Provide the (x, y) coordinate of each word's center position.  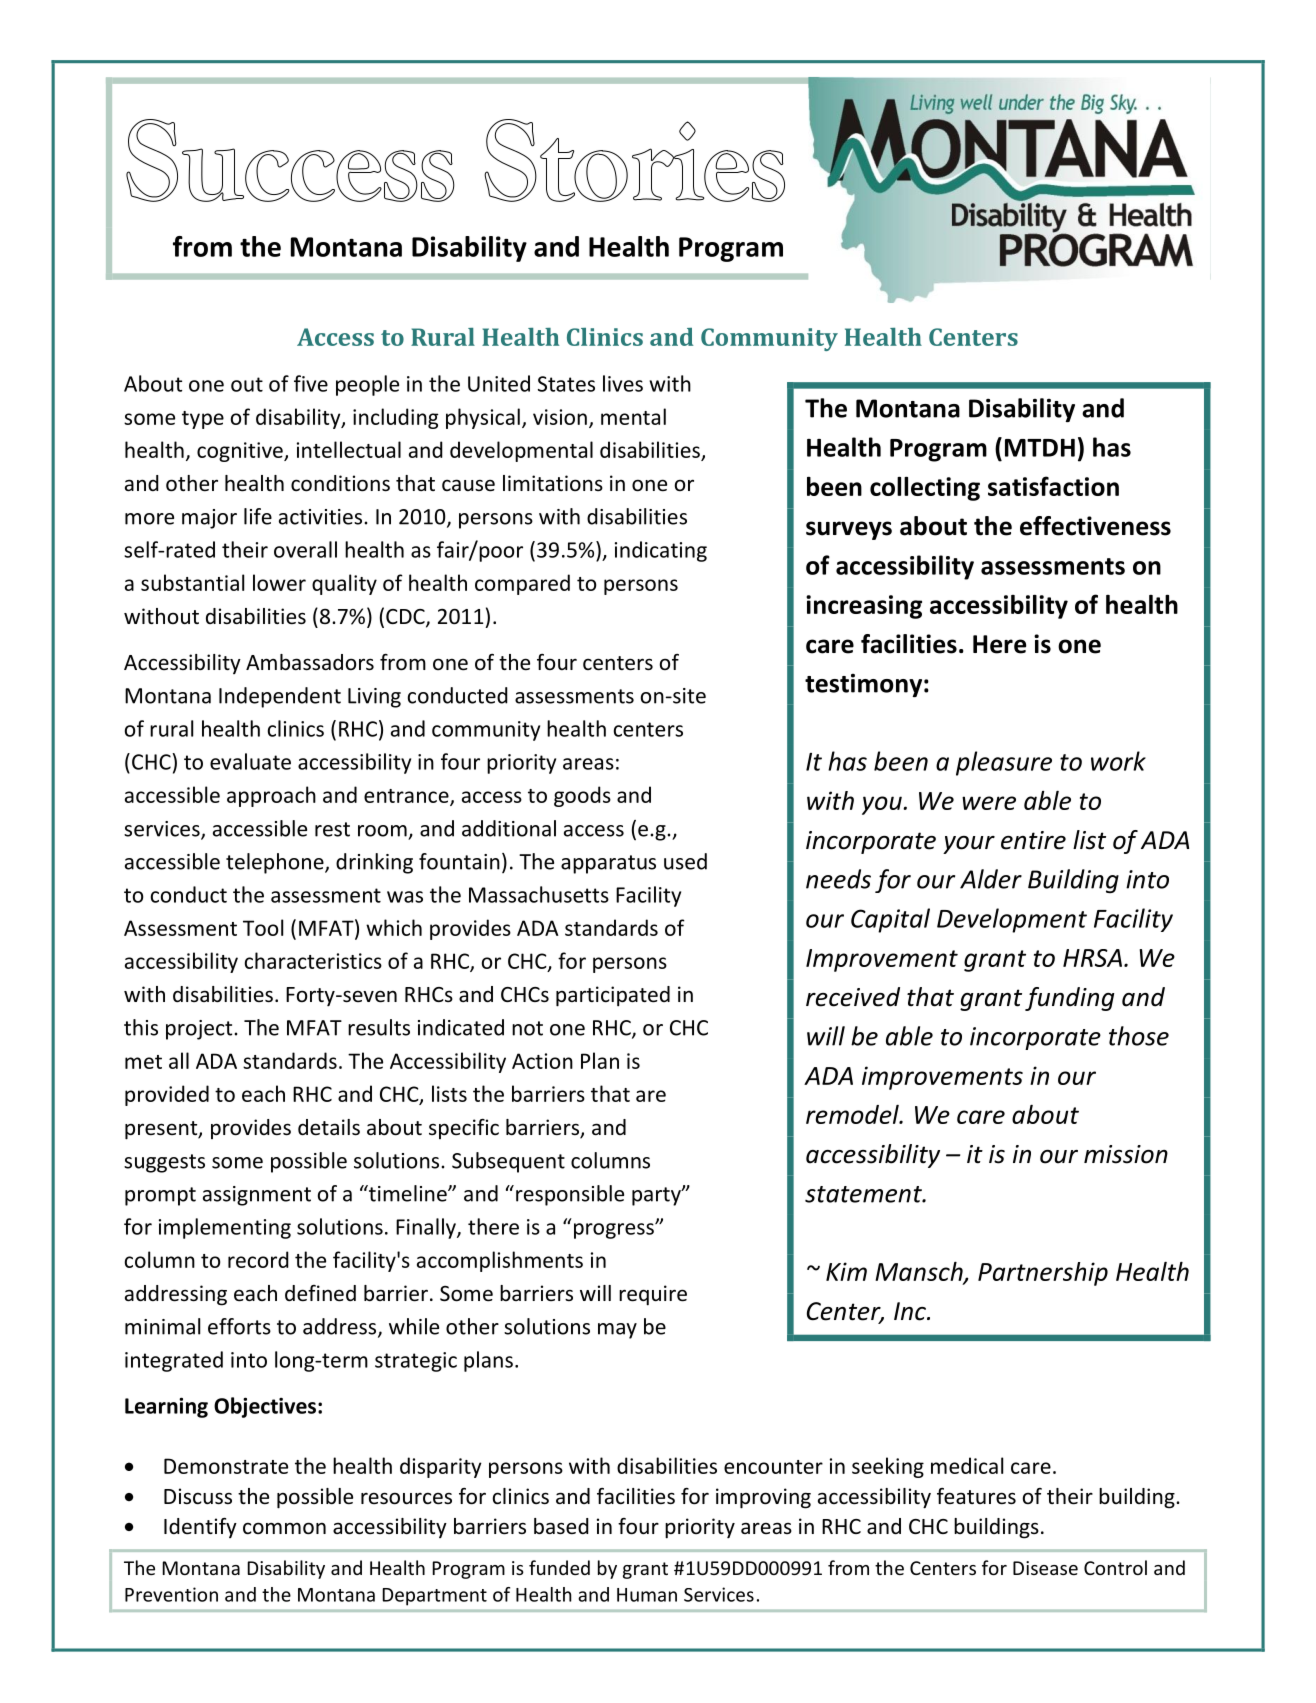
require (653, 1295)
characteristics (313, 960)
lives (623, 383)
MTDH (1040, 448)
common (284, 1528)
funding (1069, 999)
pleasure (1004, 763)
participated (613, 996)
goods (582, 796)
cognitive (241, 452)
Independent (280, 697)
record (258, 1259)
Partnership (1043, 1274)
